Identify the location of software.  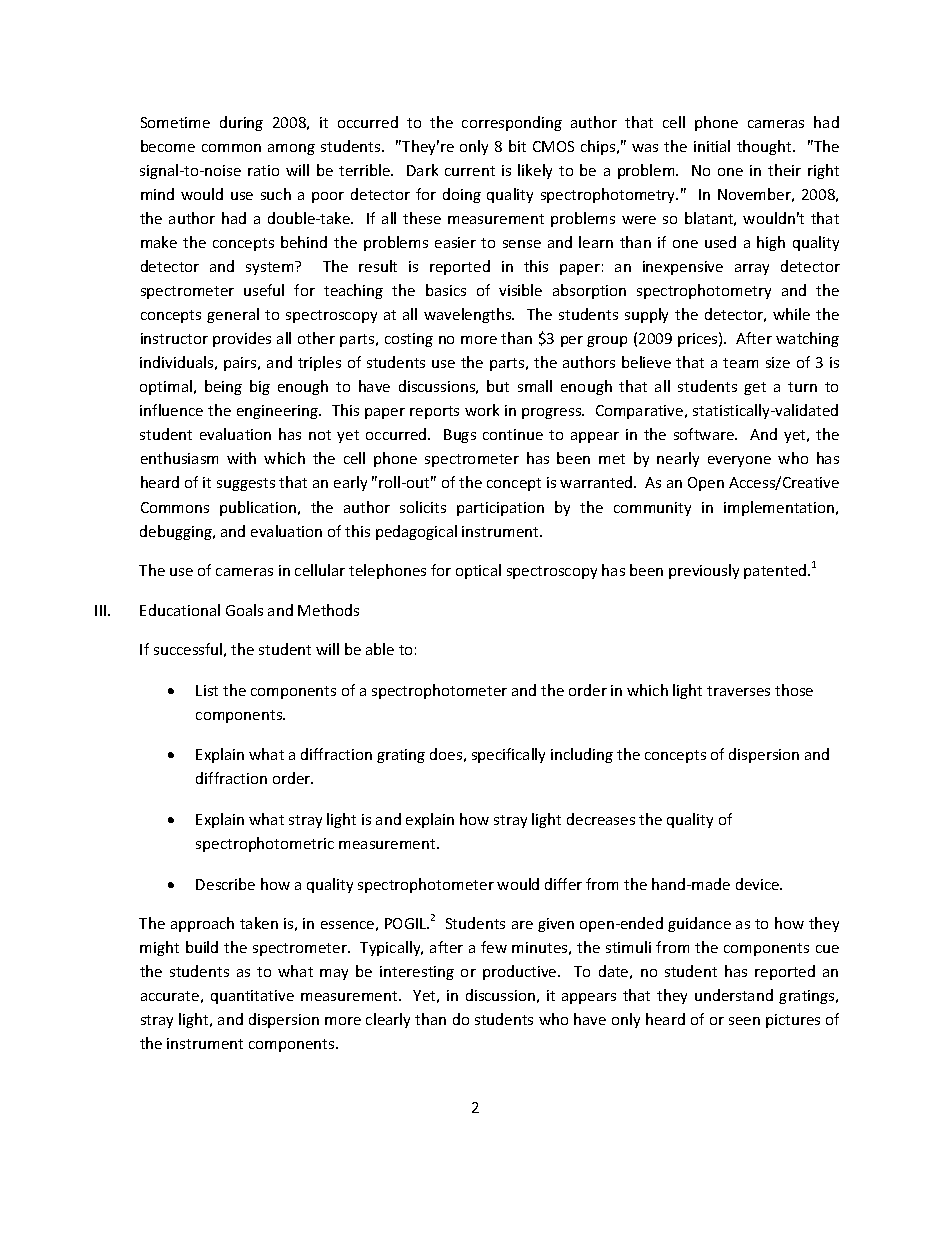
(705, 434).
